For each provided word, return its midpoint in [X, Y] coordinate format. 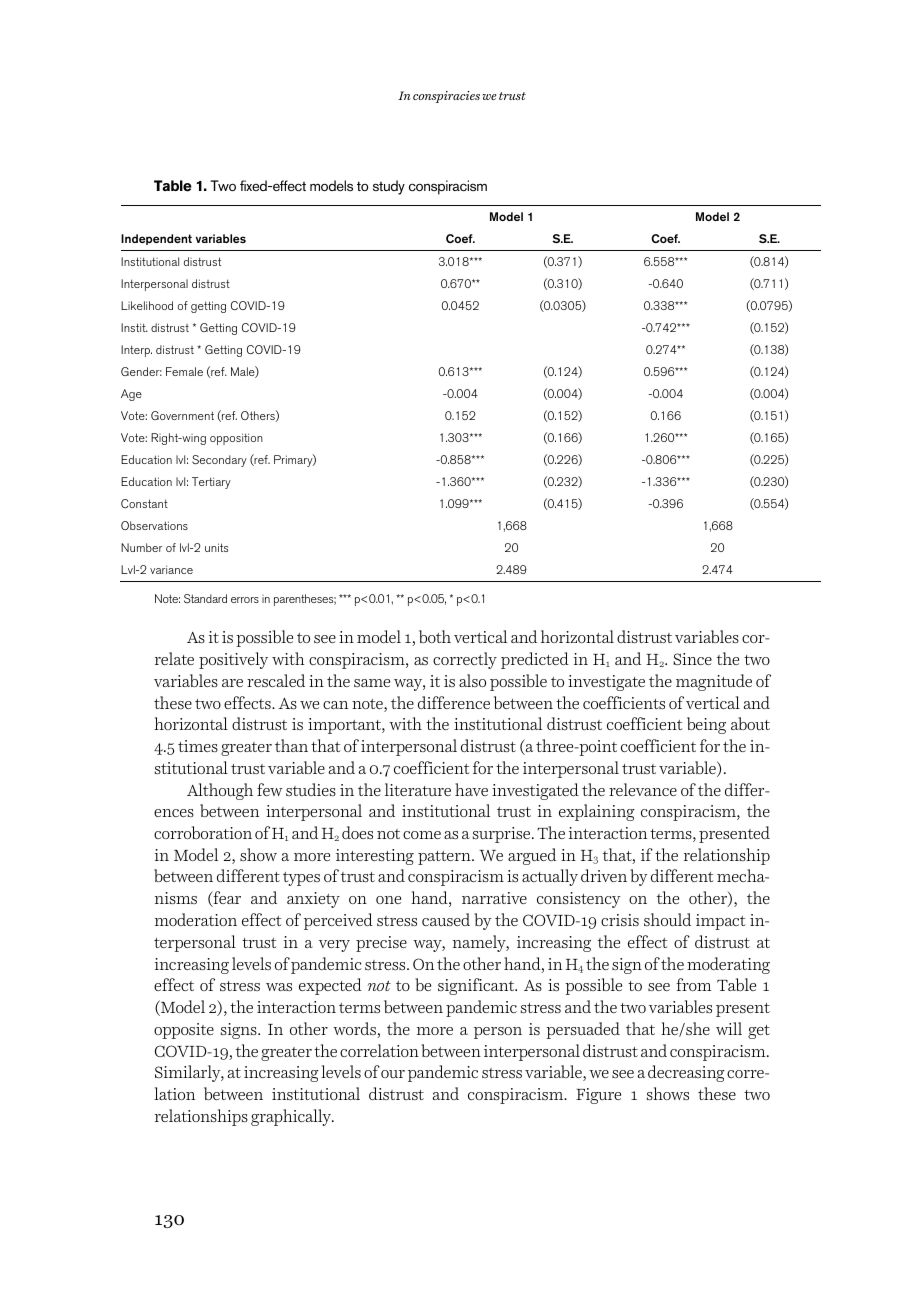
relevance [643, 789]
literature [418, 789]
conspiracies [446, 97]
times [198, 746]
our [393, 1074]
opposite [184, 1031]
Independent [156, 239]
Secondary [219, 461]
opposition [236, 439]
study [389, 187]
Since [692, 659]
